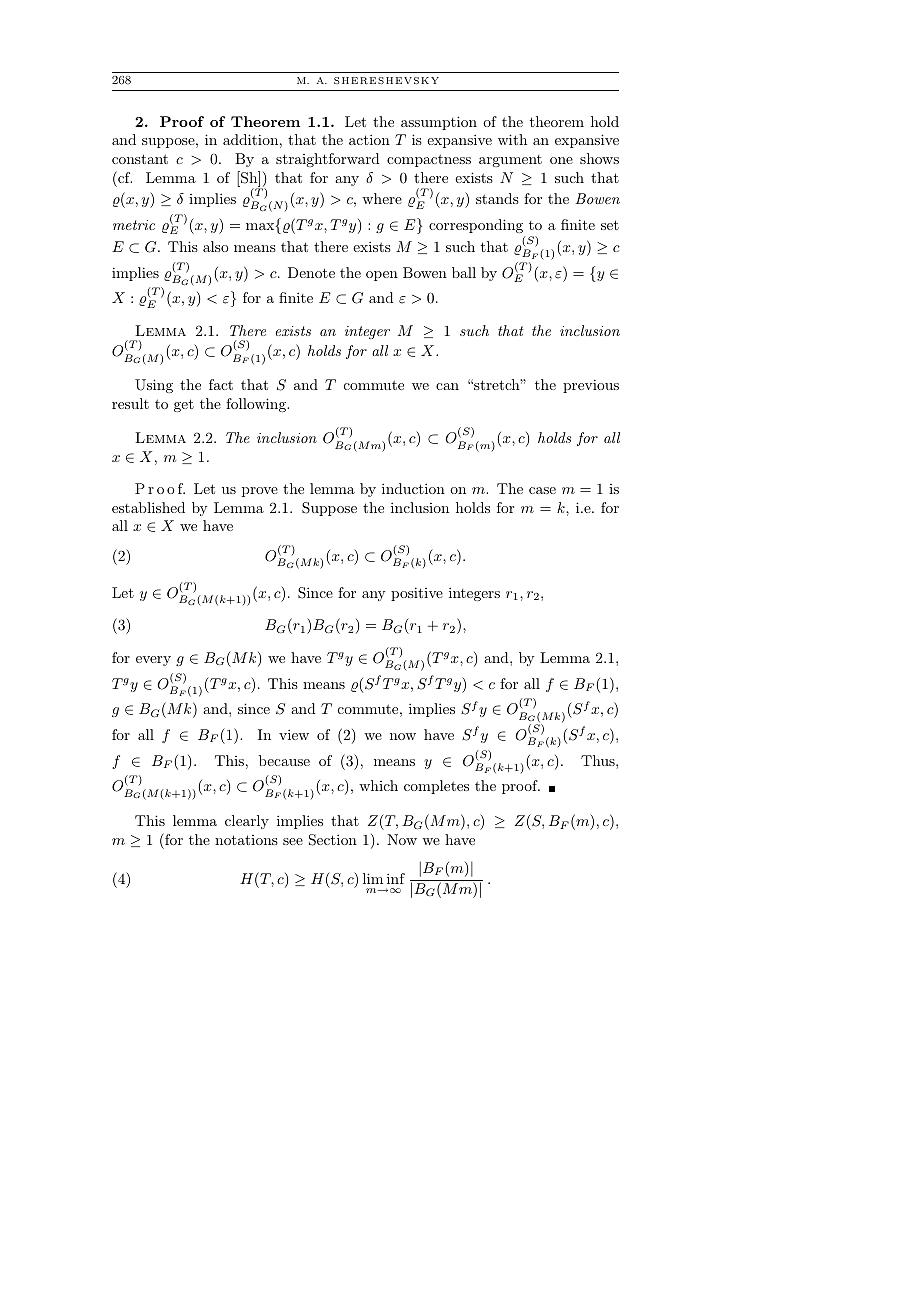 This document has width=924, height=1308. Describe the element at coordinates (369, 139) in the document. I see `action` at that location.
